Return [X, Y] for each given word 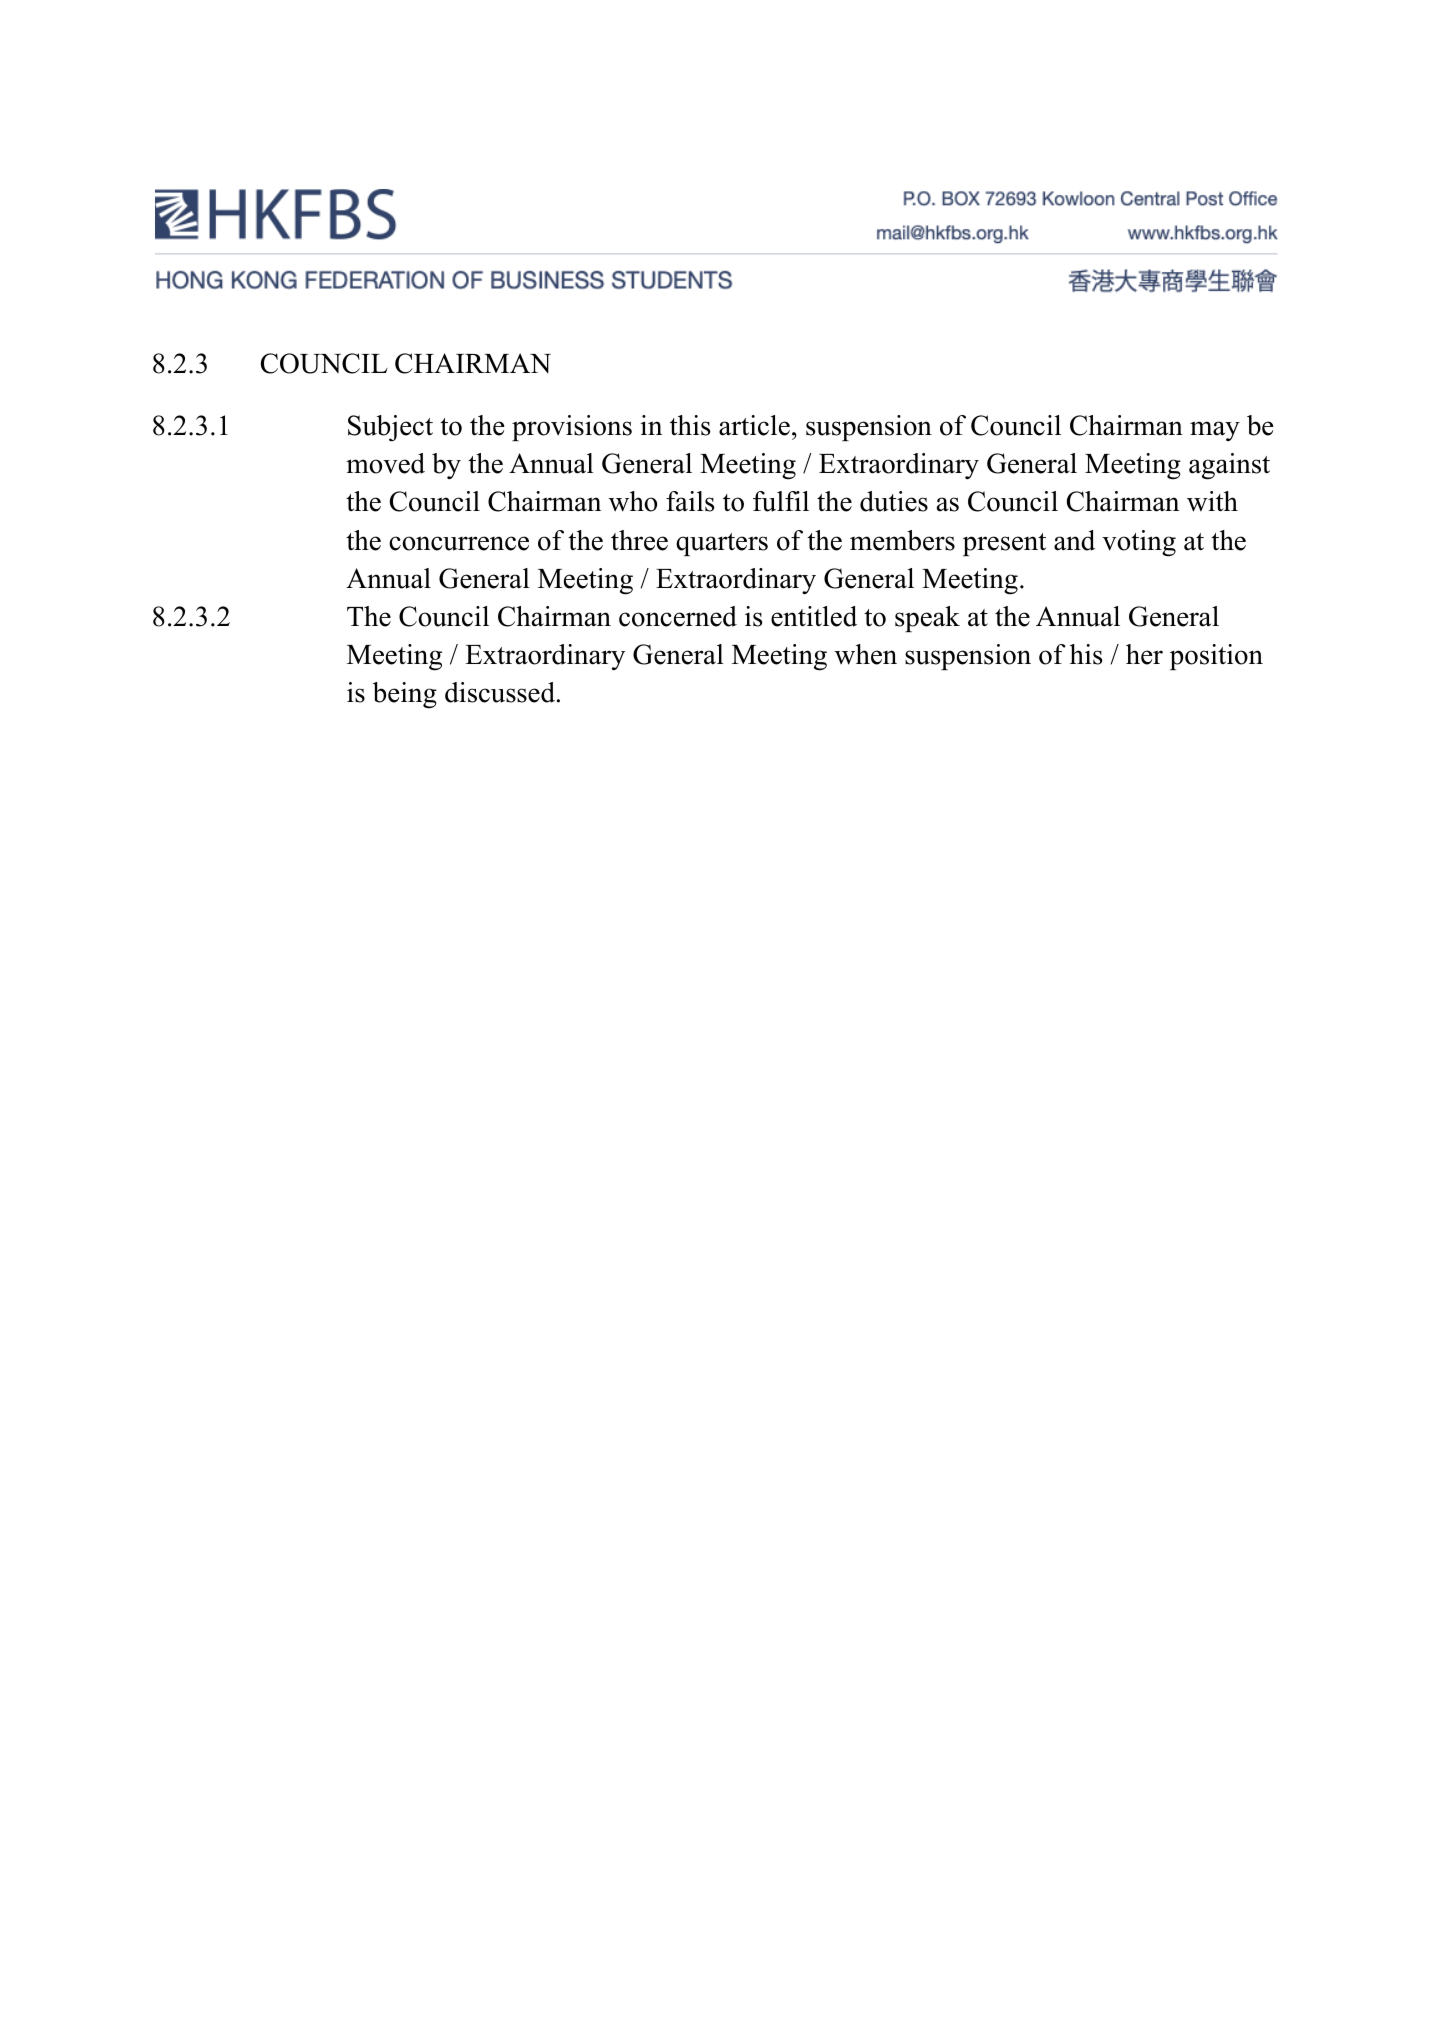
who [633, 501]
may [1215, 431]
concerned [678, 616]
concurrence [459, 543]
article [754, 425]
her [1144, 654]
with [1212, 501]
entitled [814, 616]
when [866, 654]
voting [1139, 543]
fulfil [781, 501]
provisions [572, 428]
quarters [722, 544]
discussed [500, 692]
